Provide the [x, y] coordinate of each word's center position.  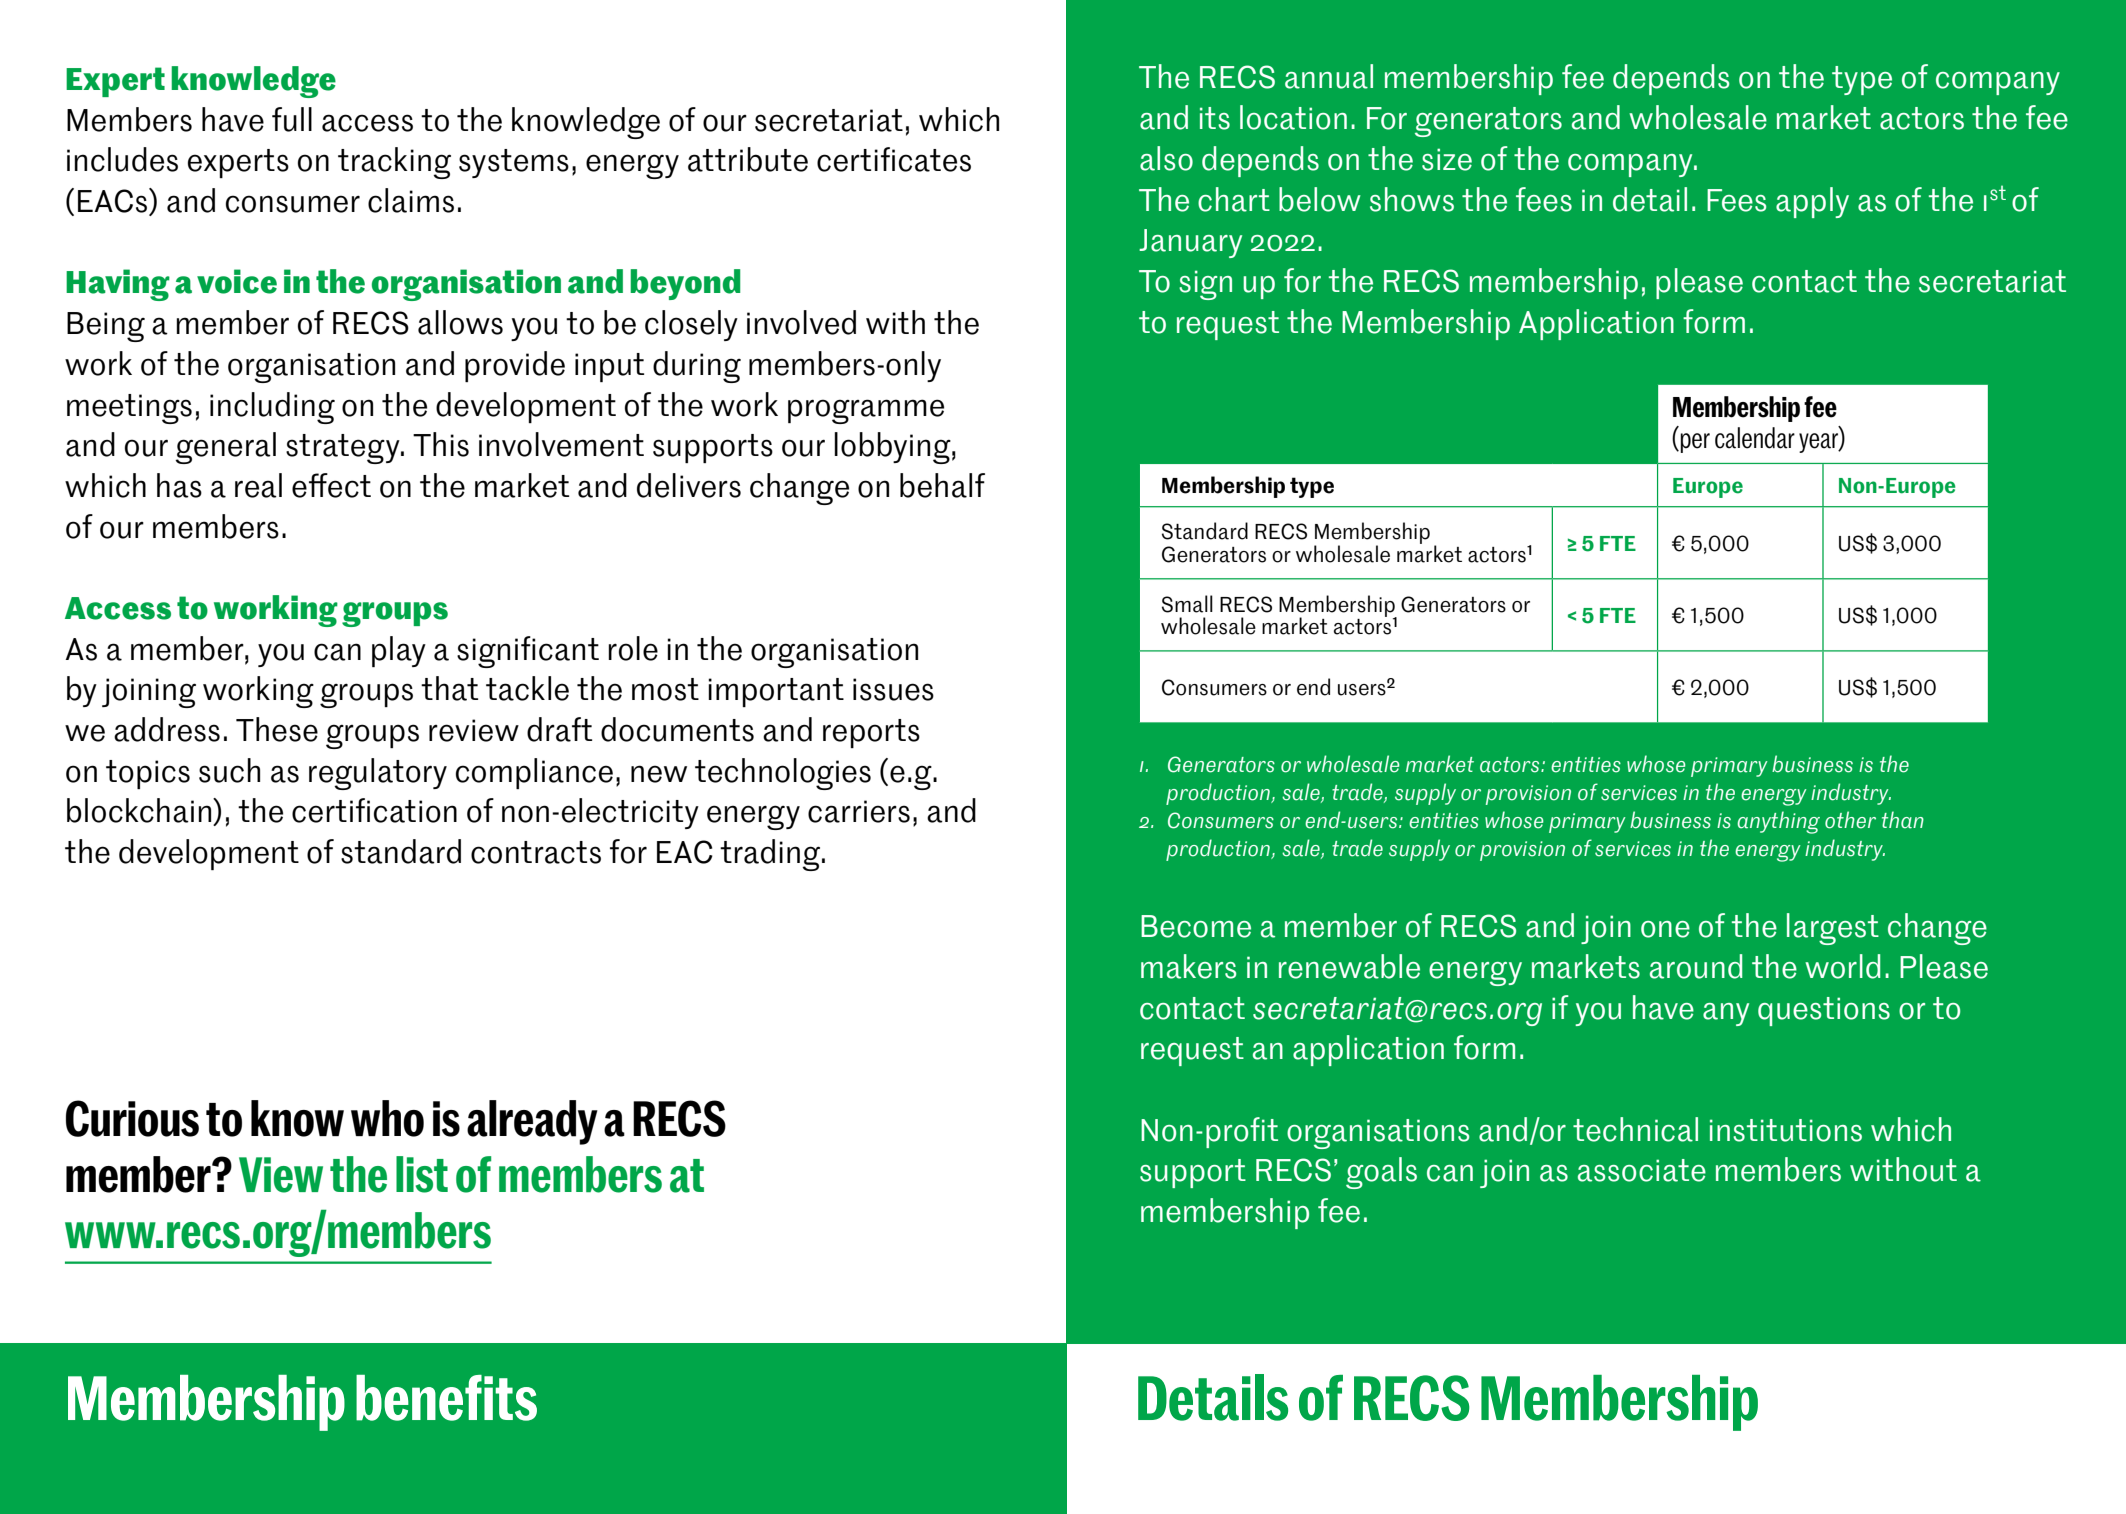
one [1665, 929]
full [292, 119]
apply [1812, 202]
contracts [536, 852]
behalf [942, 485]
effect [331, 485]
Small [1187, 604]
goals [1381, 1173]
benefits [446, 1398]
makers [1188, 966]
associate [1642, 1170]
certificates [894, 159]
